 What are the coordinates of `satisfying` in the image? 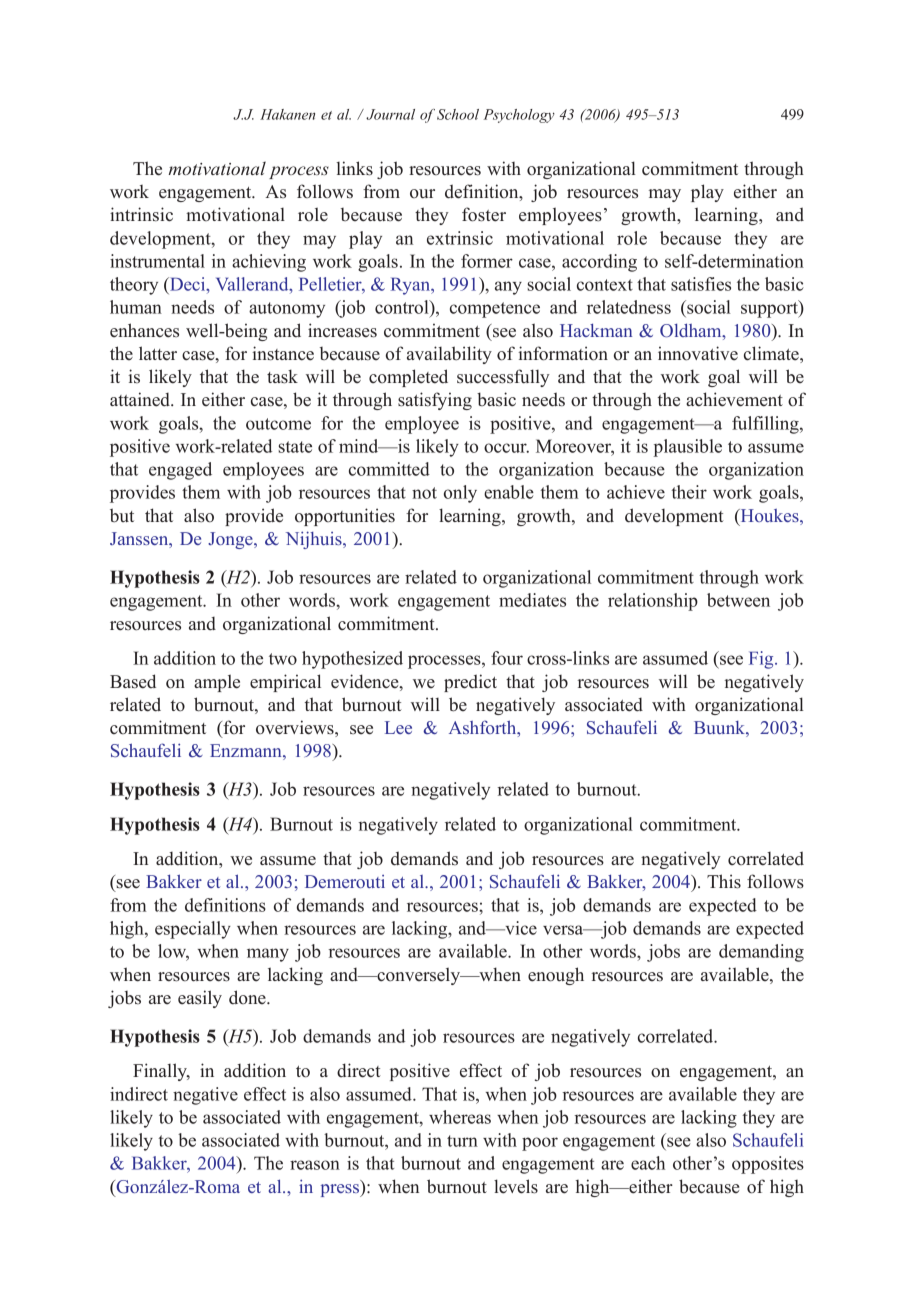 It's located at (435, 401).
